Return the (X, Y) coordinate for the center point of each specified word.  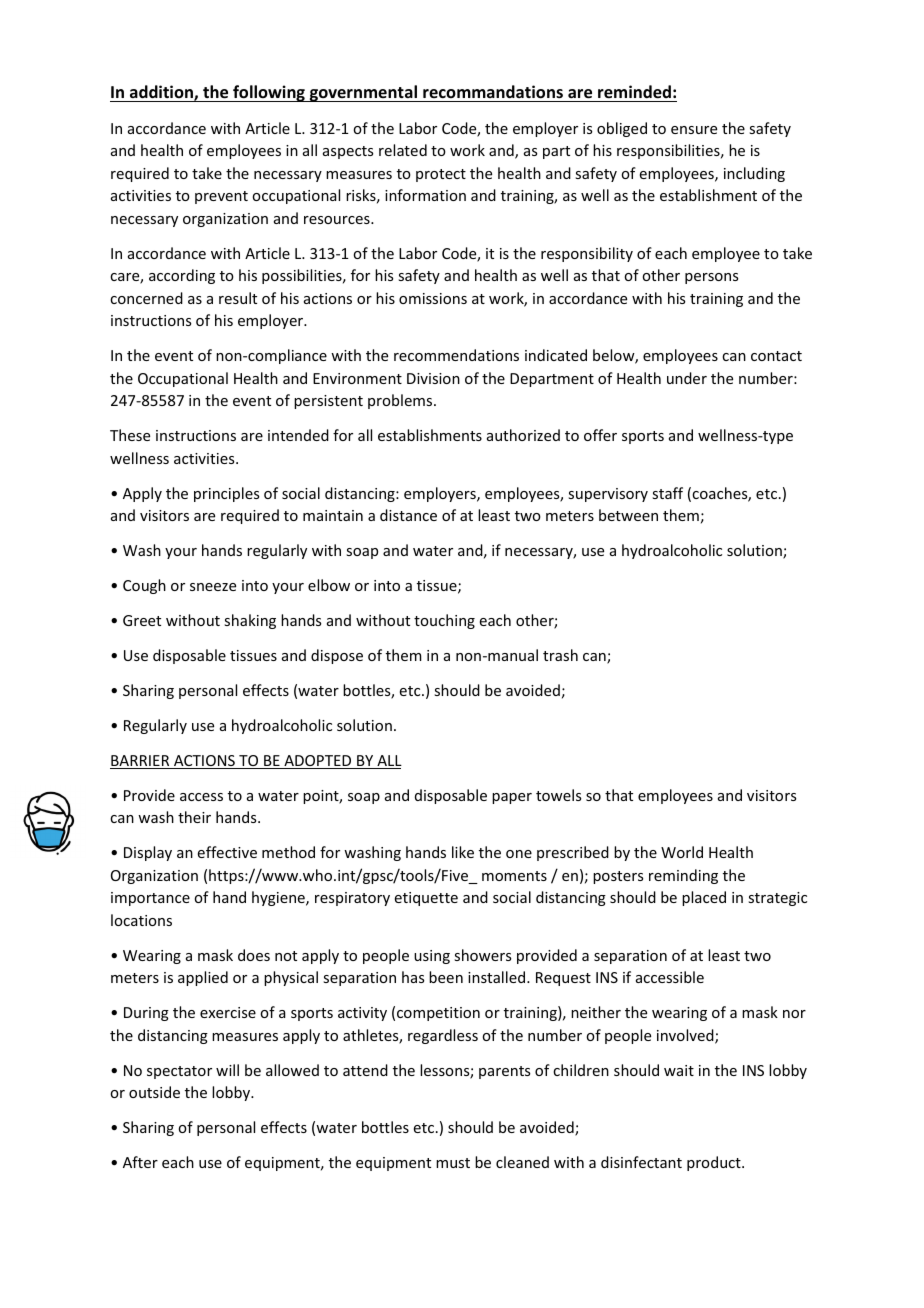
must (453, 1163)
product (715, 1163)
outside (154, 1092)
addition (162, 93)
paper (512, 798)
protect (441, 175)
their (194, 817)
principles (226, 494)
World (682, 852)
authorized (523, 435)
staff (667, 493)
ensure (694, 130)
